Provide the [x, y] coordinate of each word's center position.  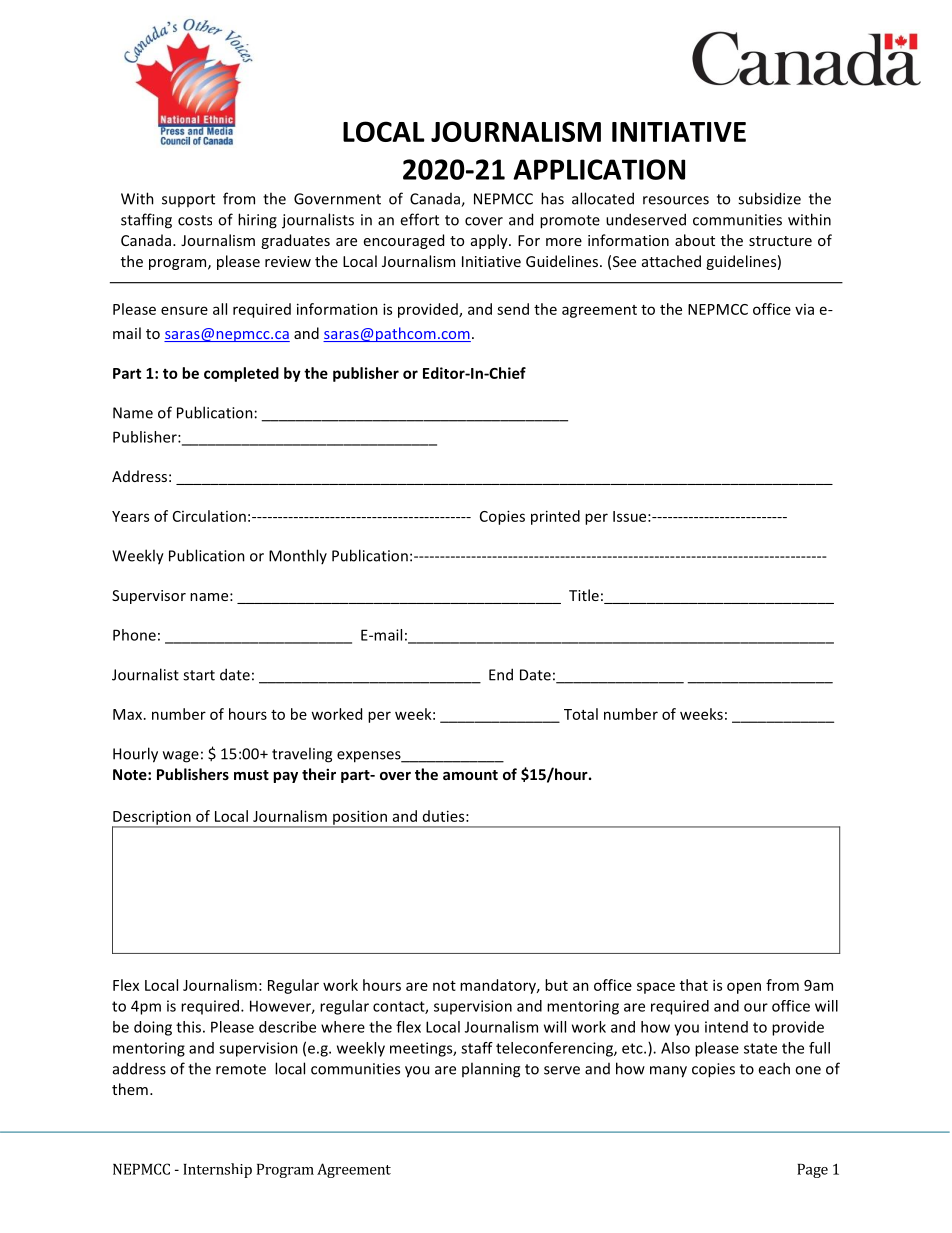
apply [490, 241]
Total [581, 714]
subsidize [769, 198]
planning [491, 1070]
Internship [217, 1170]
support [188, 200]
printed [555, 517]
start [199, 675]
